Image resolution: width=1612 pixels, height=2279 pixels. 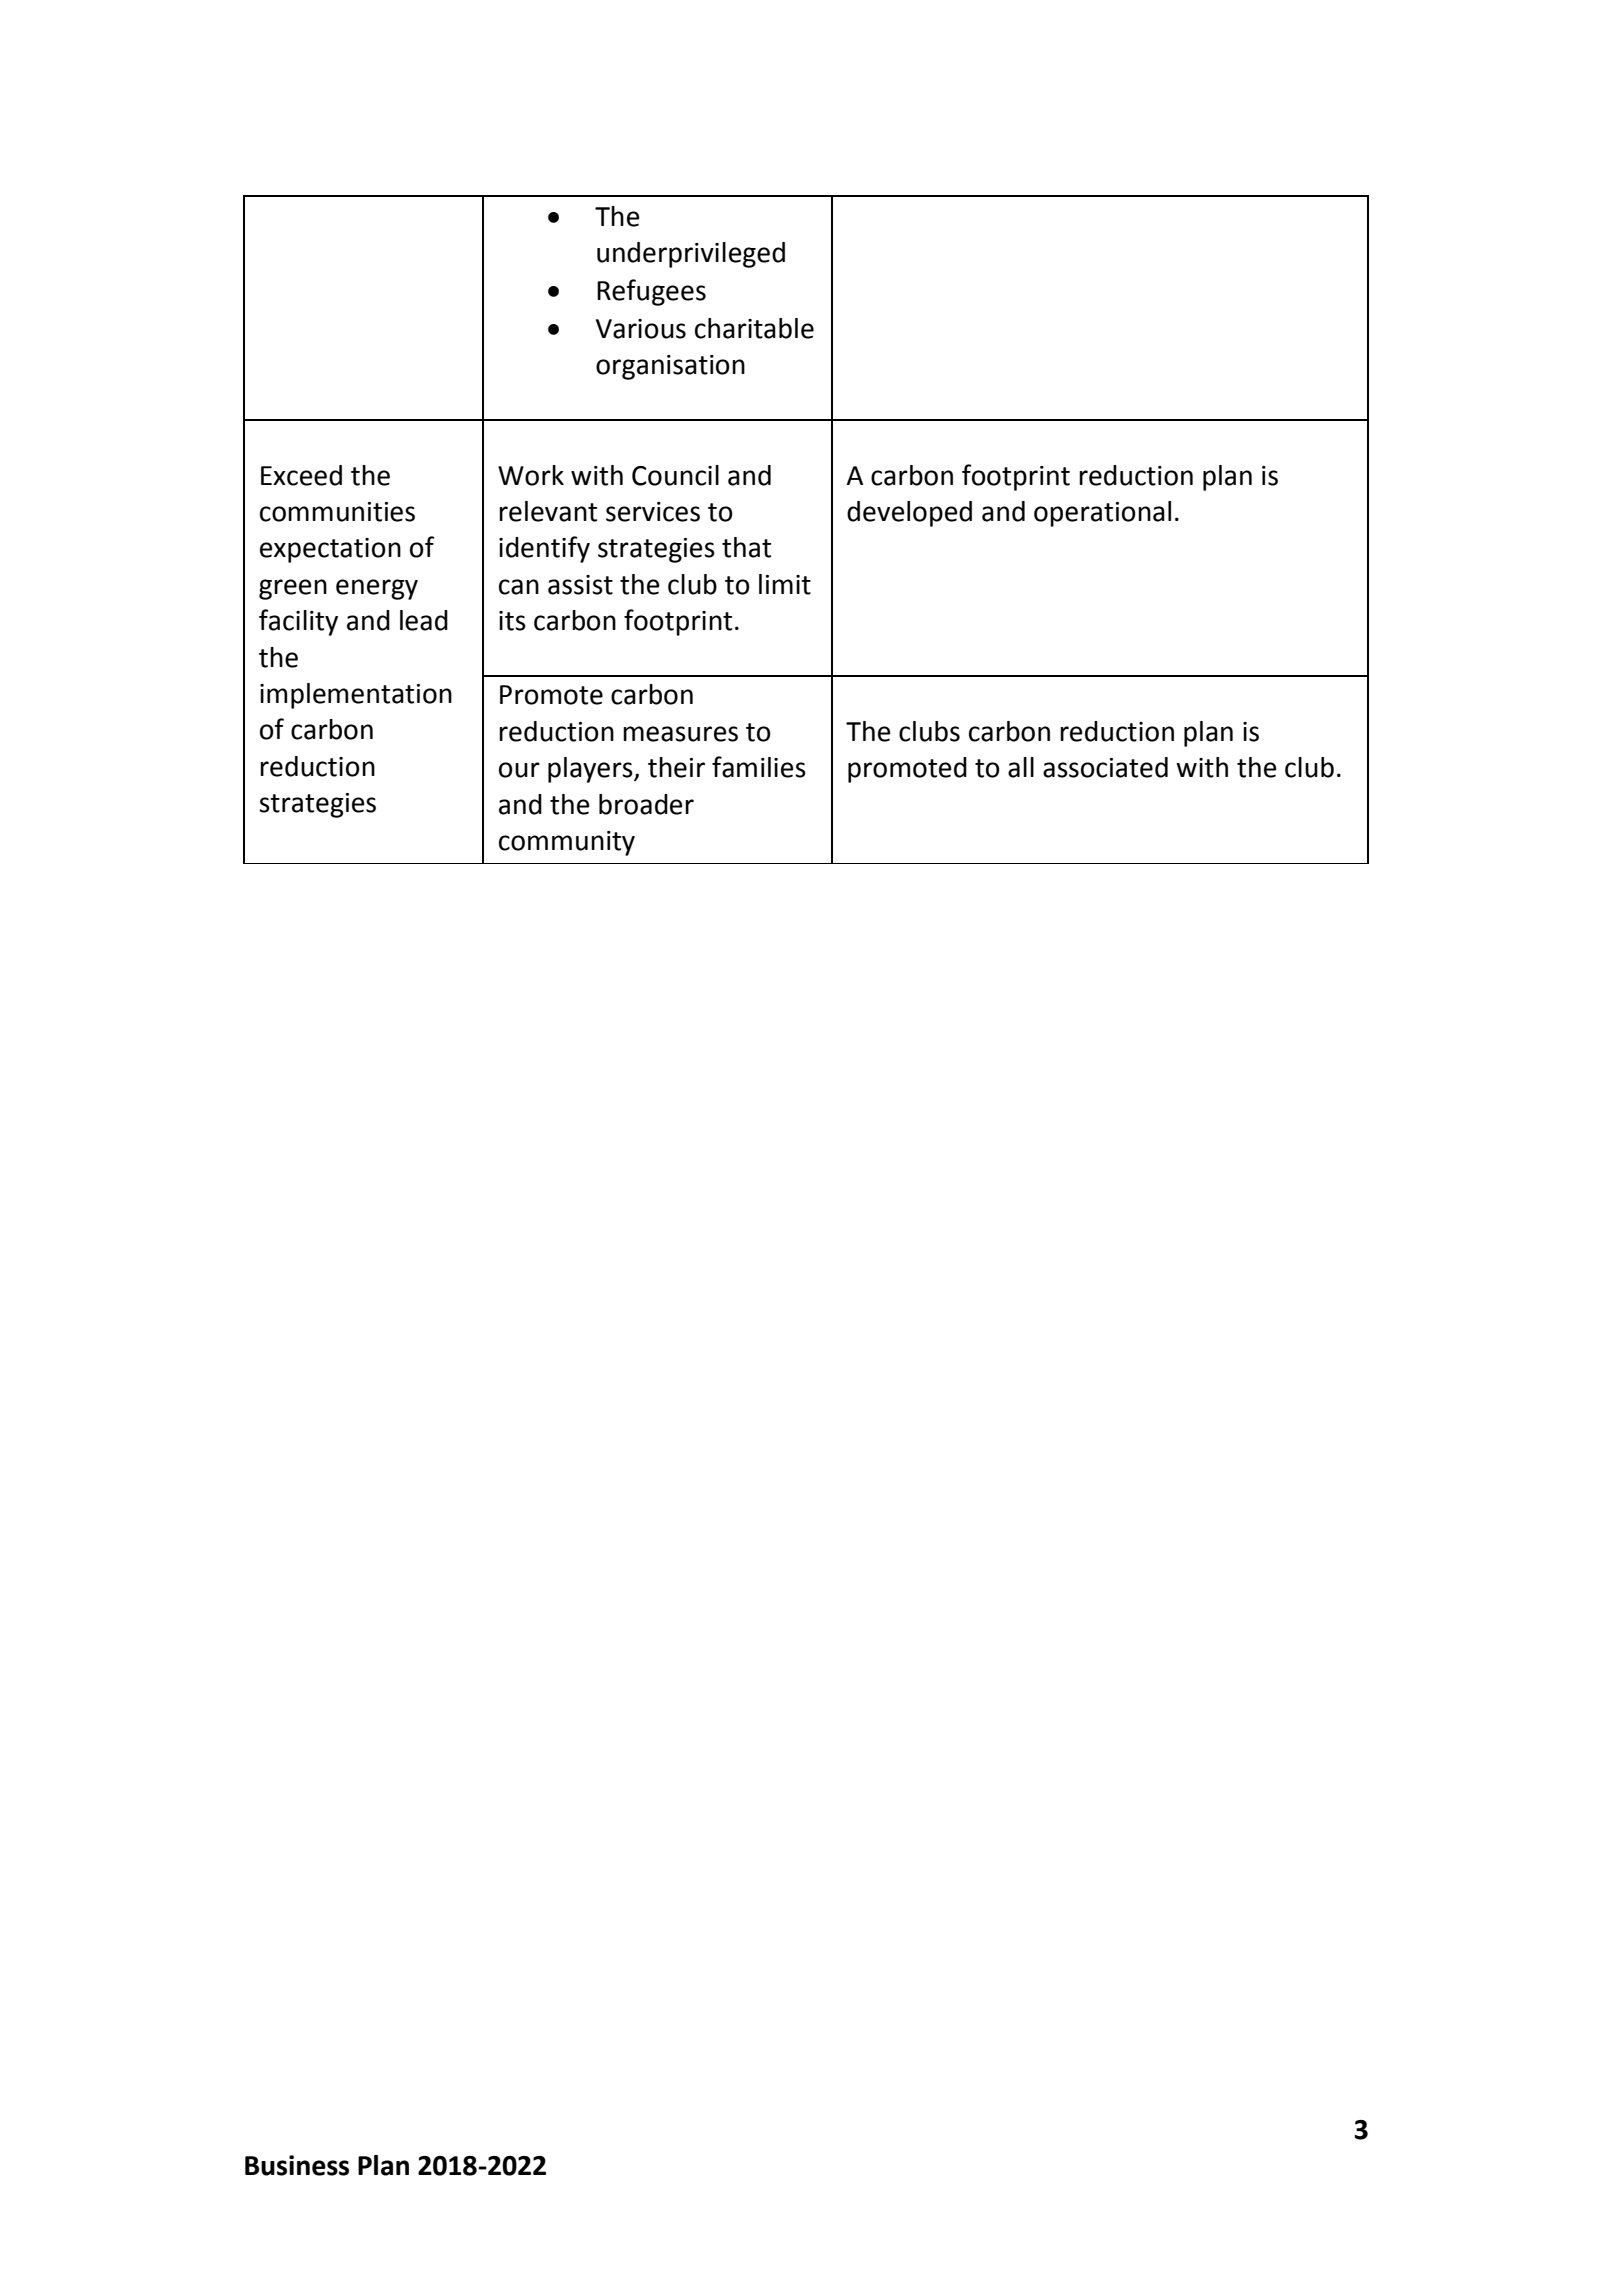 I want to click on Business, so click(x=297, y=2165).
